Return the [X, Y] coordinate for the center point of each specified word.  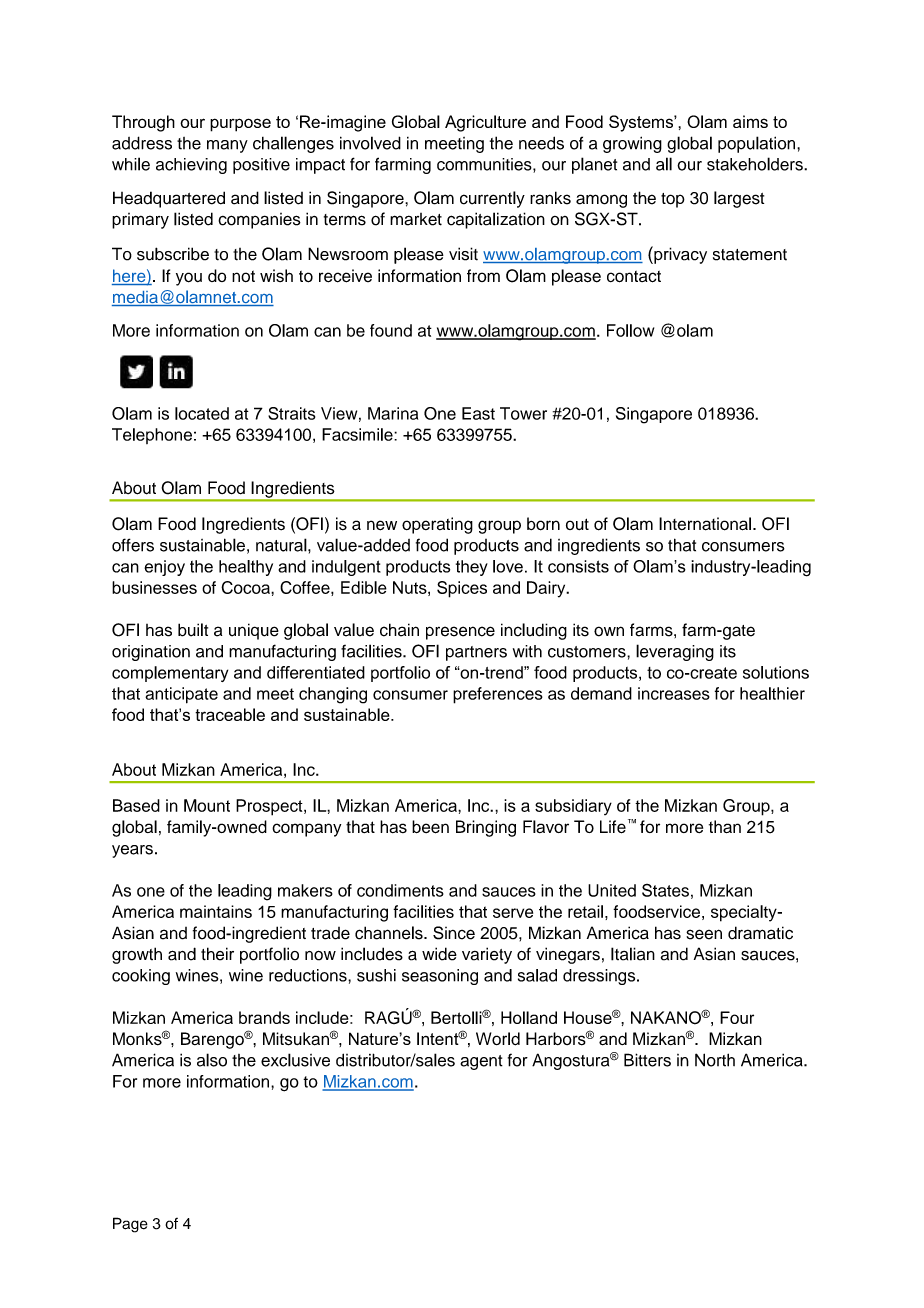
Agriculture [485, 123]
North [715, 1060]
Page [130, 1225]
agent [481, 1062]
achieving [191, 166]
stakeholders [756, 164]
